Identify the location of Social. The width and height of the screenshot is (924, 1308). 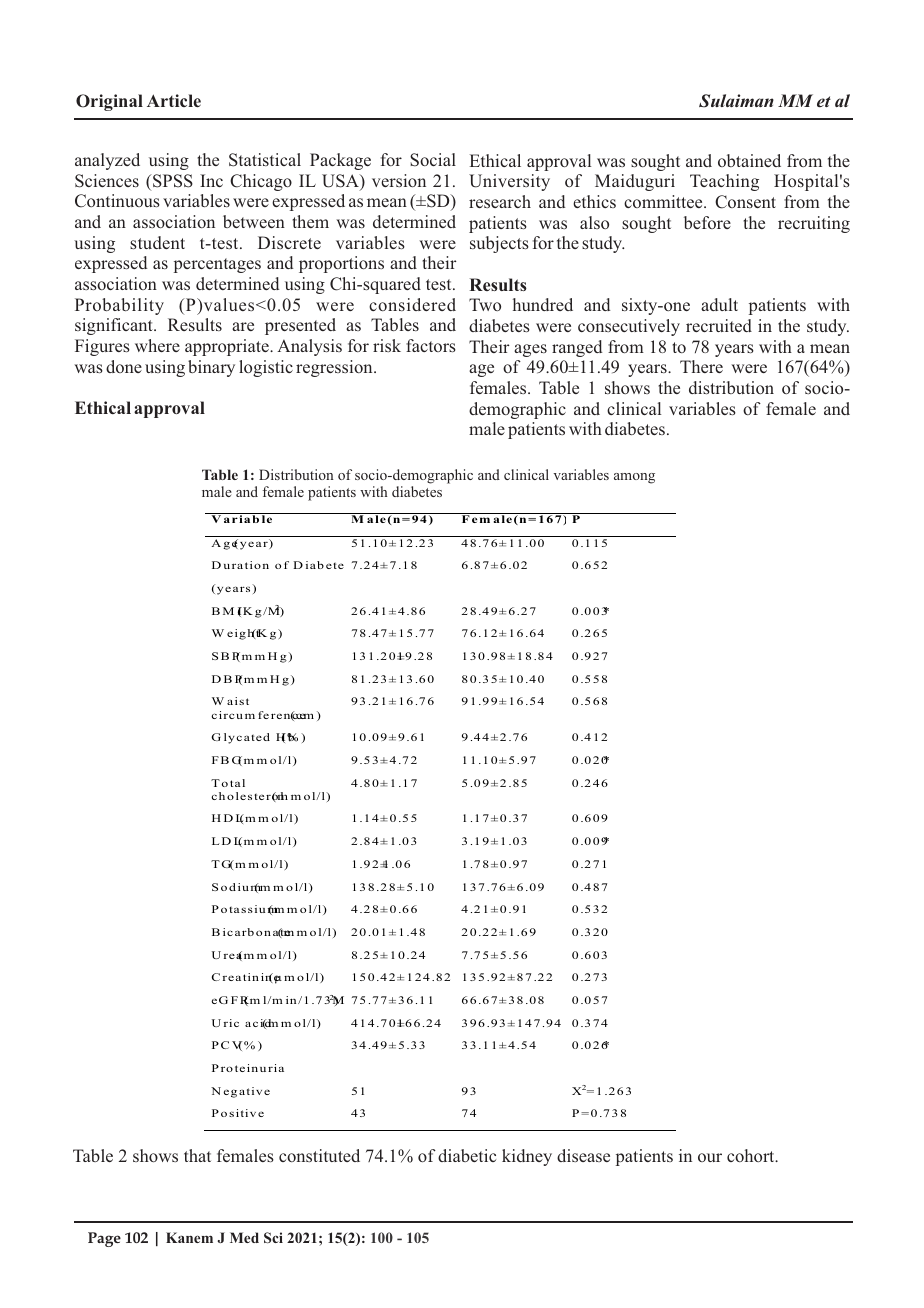
(433, 160).
